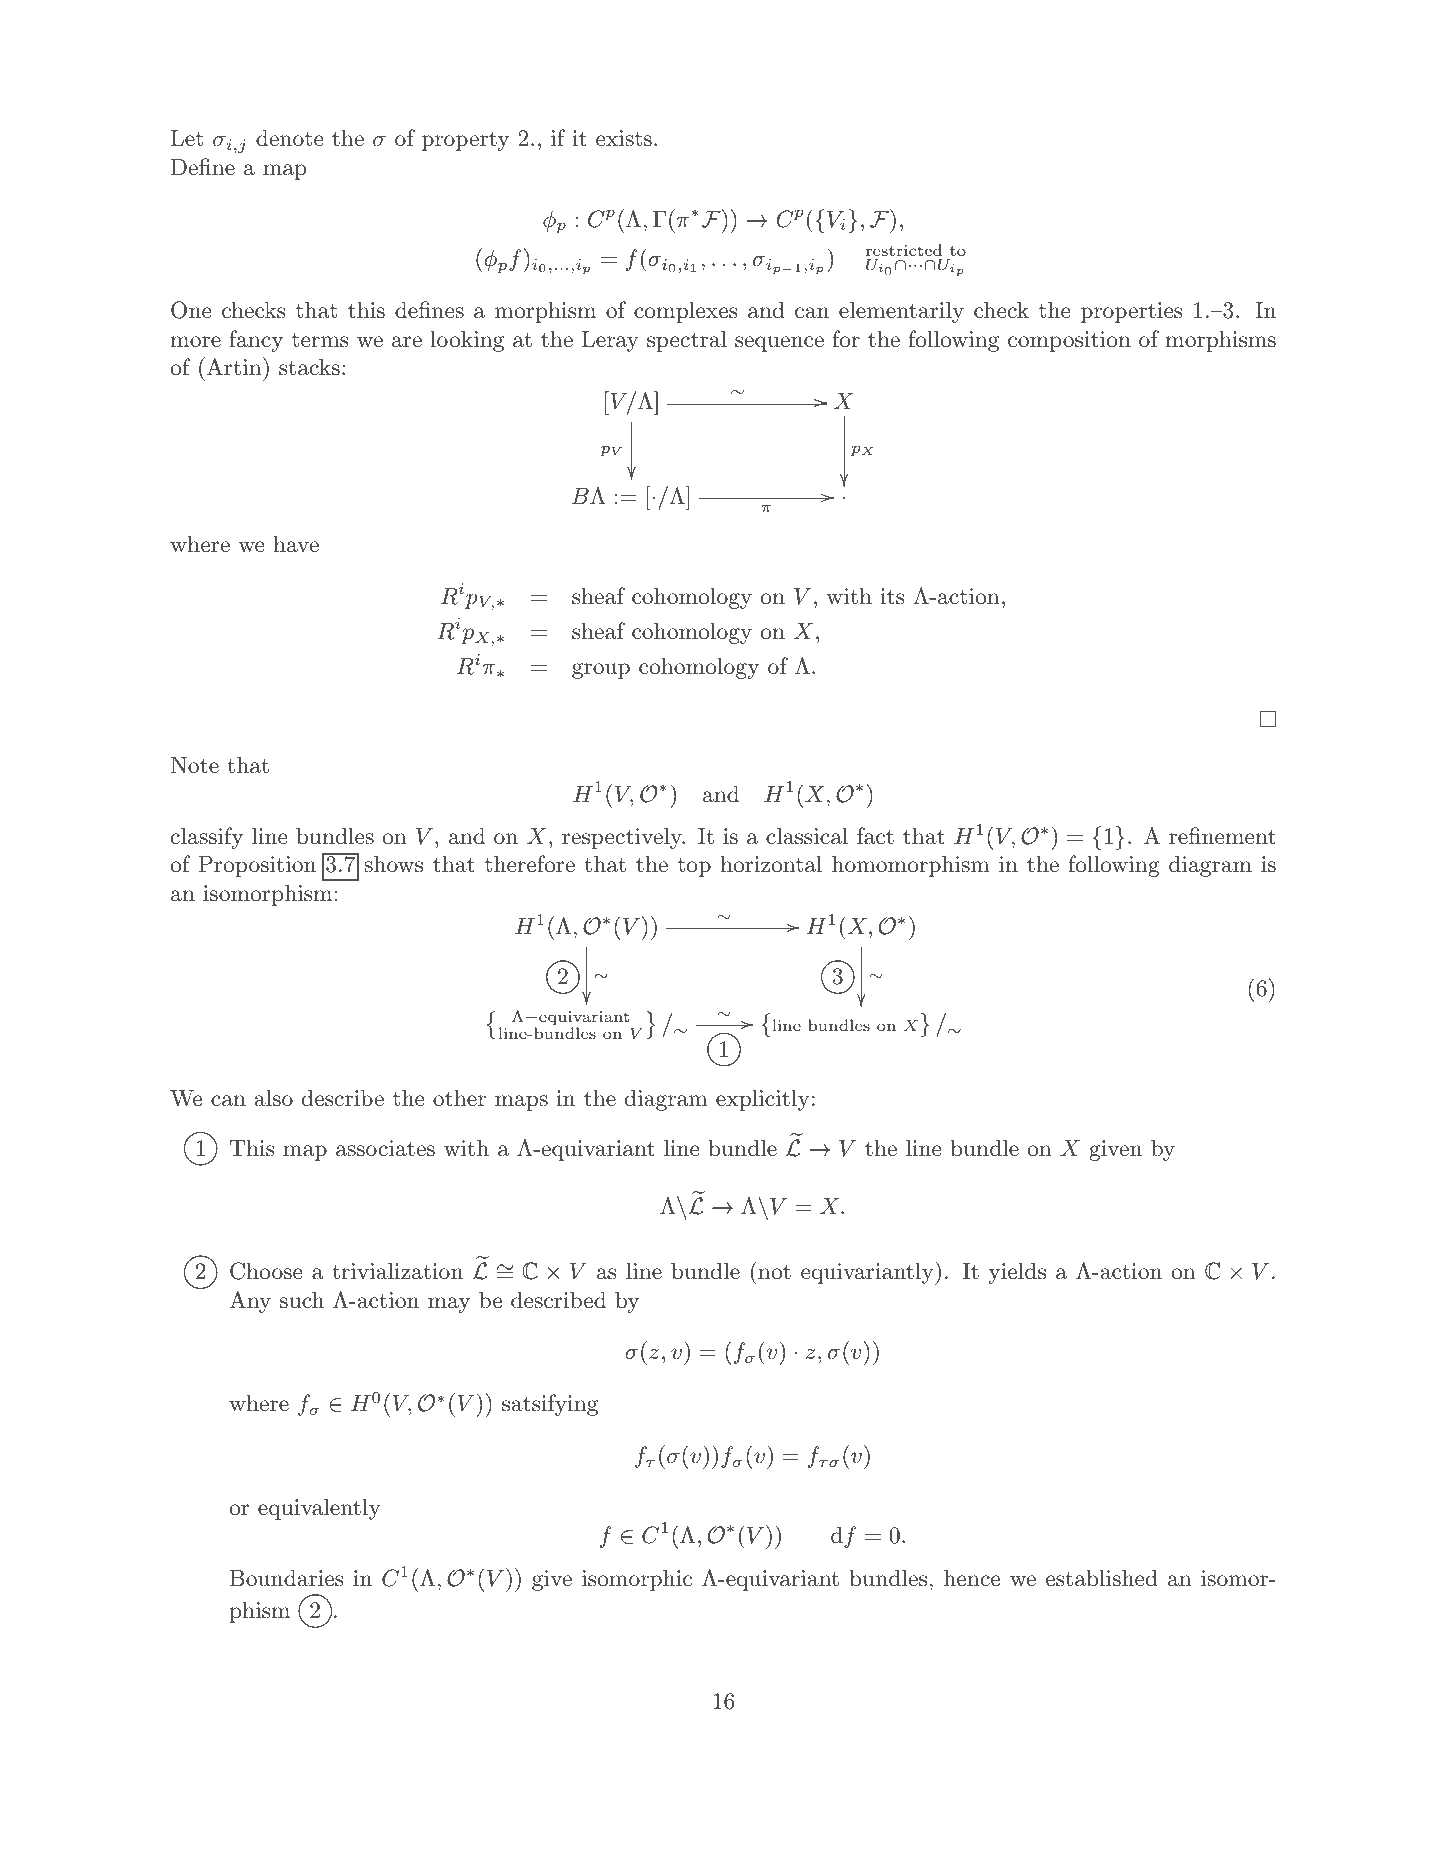 The height and width of the document is (1873, 1447). Describe the element at coordinates (763, 1100) in the document. I see `explicitly` at that location.
